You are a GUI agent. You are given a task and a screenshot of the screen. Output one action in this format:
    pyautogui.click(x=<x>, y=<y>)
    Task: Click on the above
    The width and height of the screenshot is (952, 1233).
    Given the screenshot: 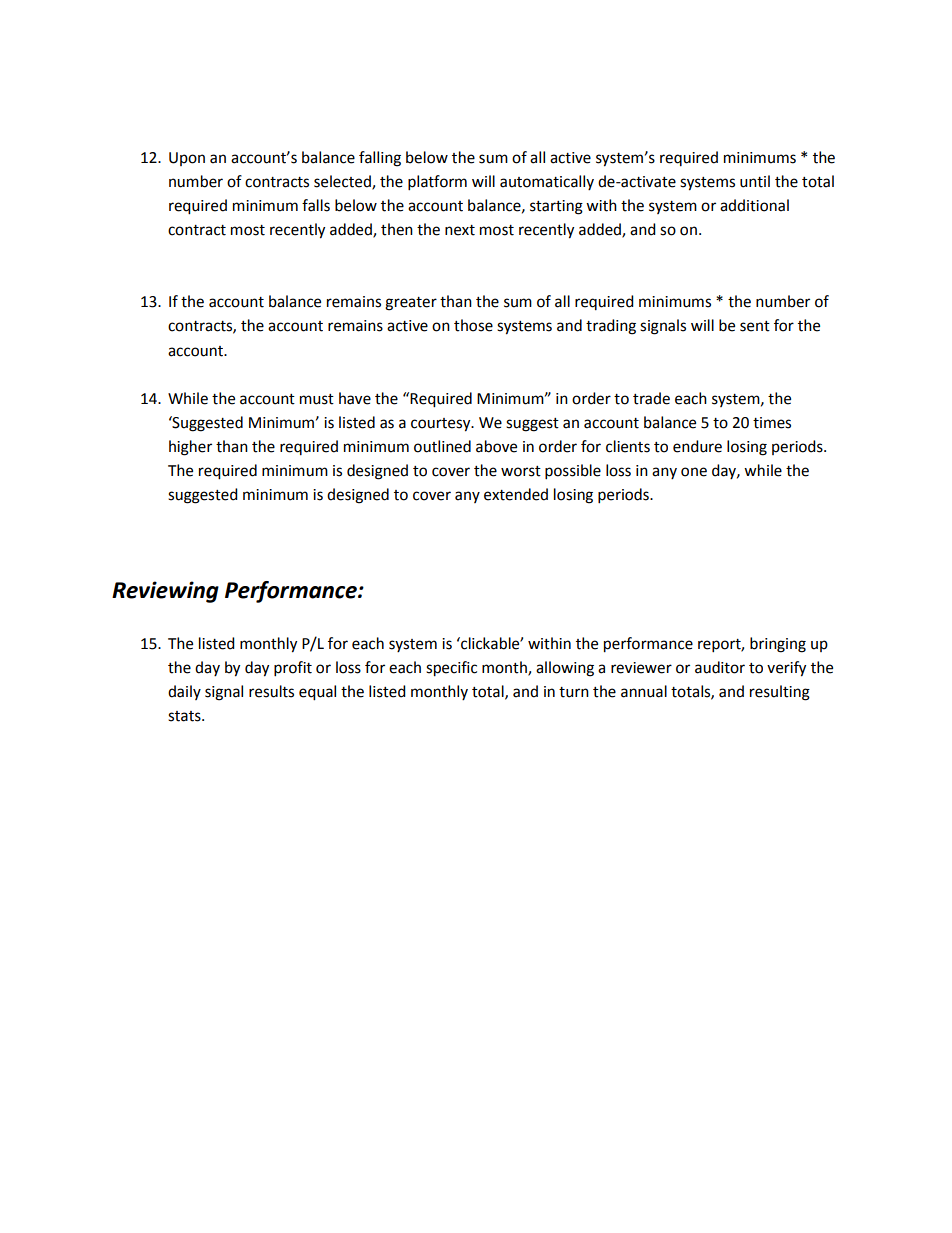 What is the action you would take?
    pyautogui.click(x=496, y=446)
